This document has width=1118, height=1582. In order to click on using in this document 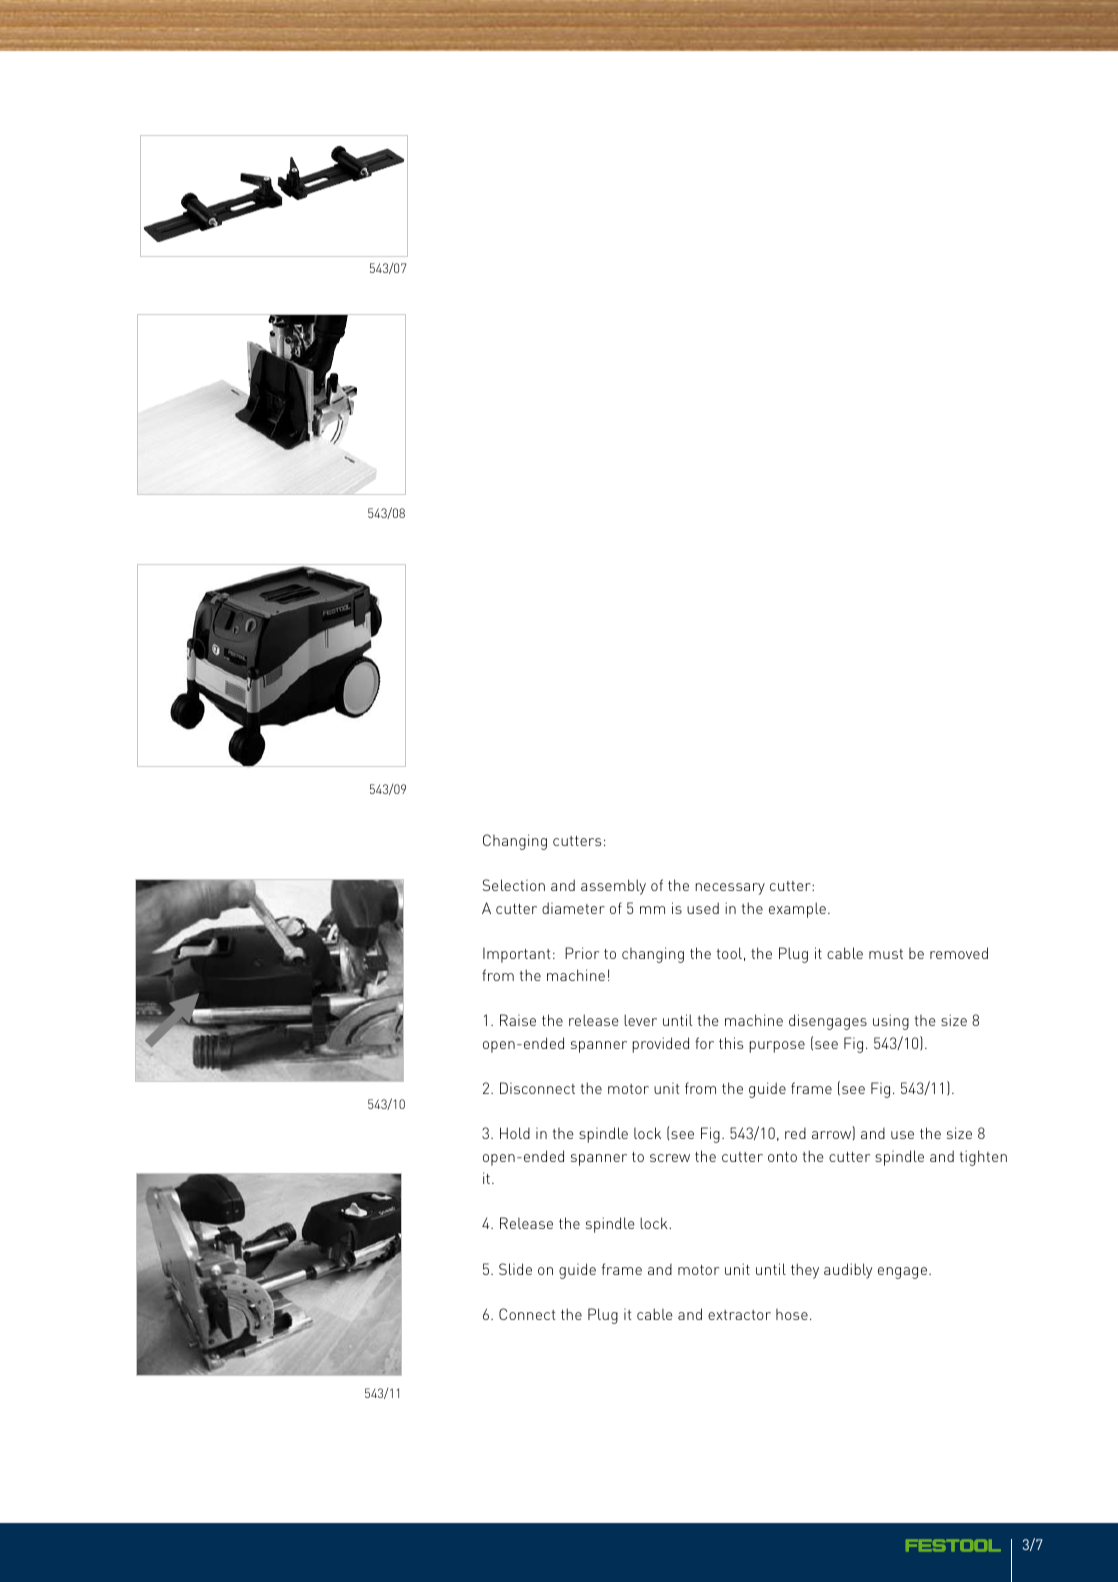, I will do `click(891, 1022)`.
